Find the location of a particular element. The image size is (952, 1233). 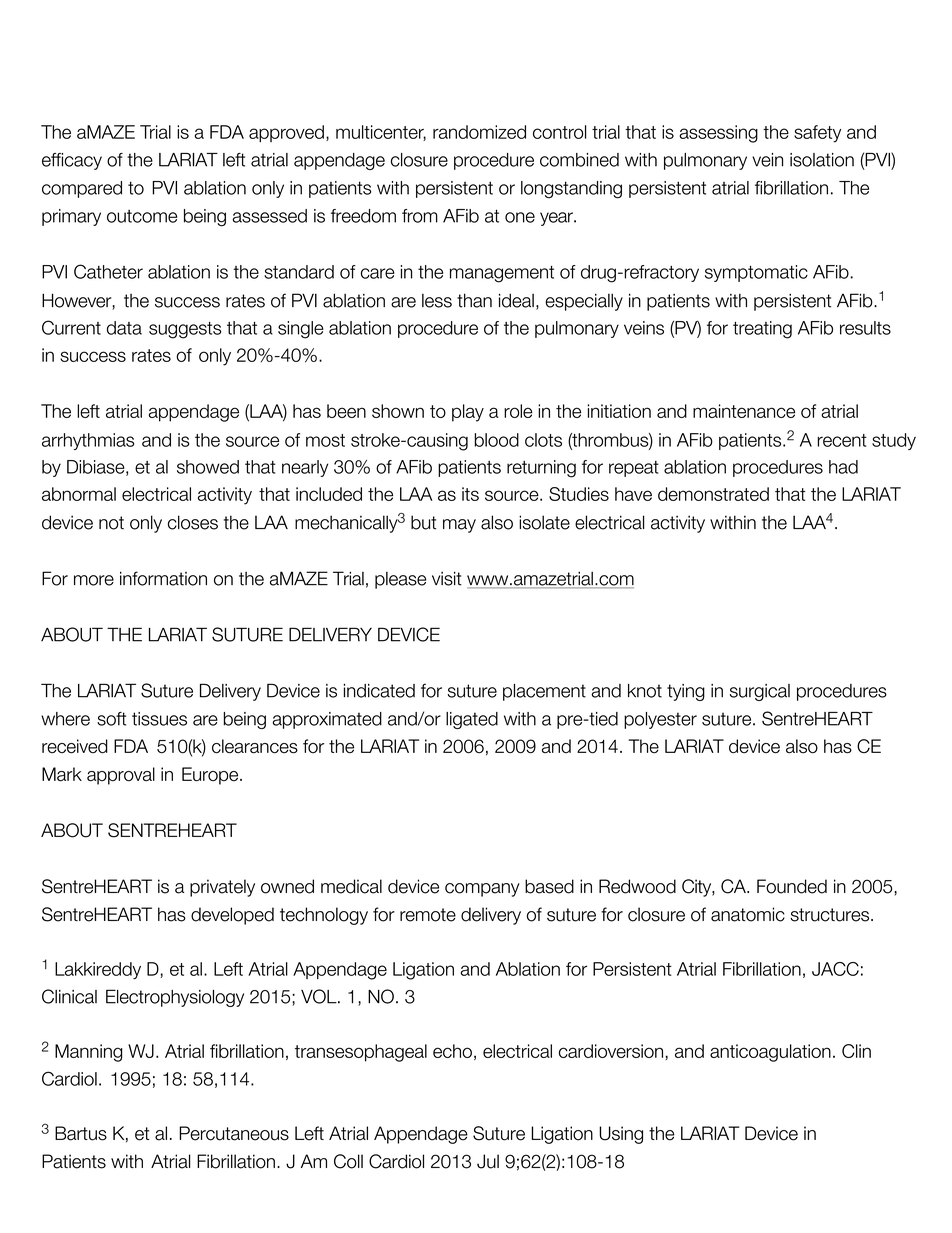

its is located at coordinates (470, 494).
